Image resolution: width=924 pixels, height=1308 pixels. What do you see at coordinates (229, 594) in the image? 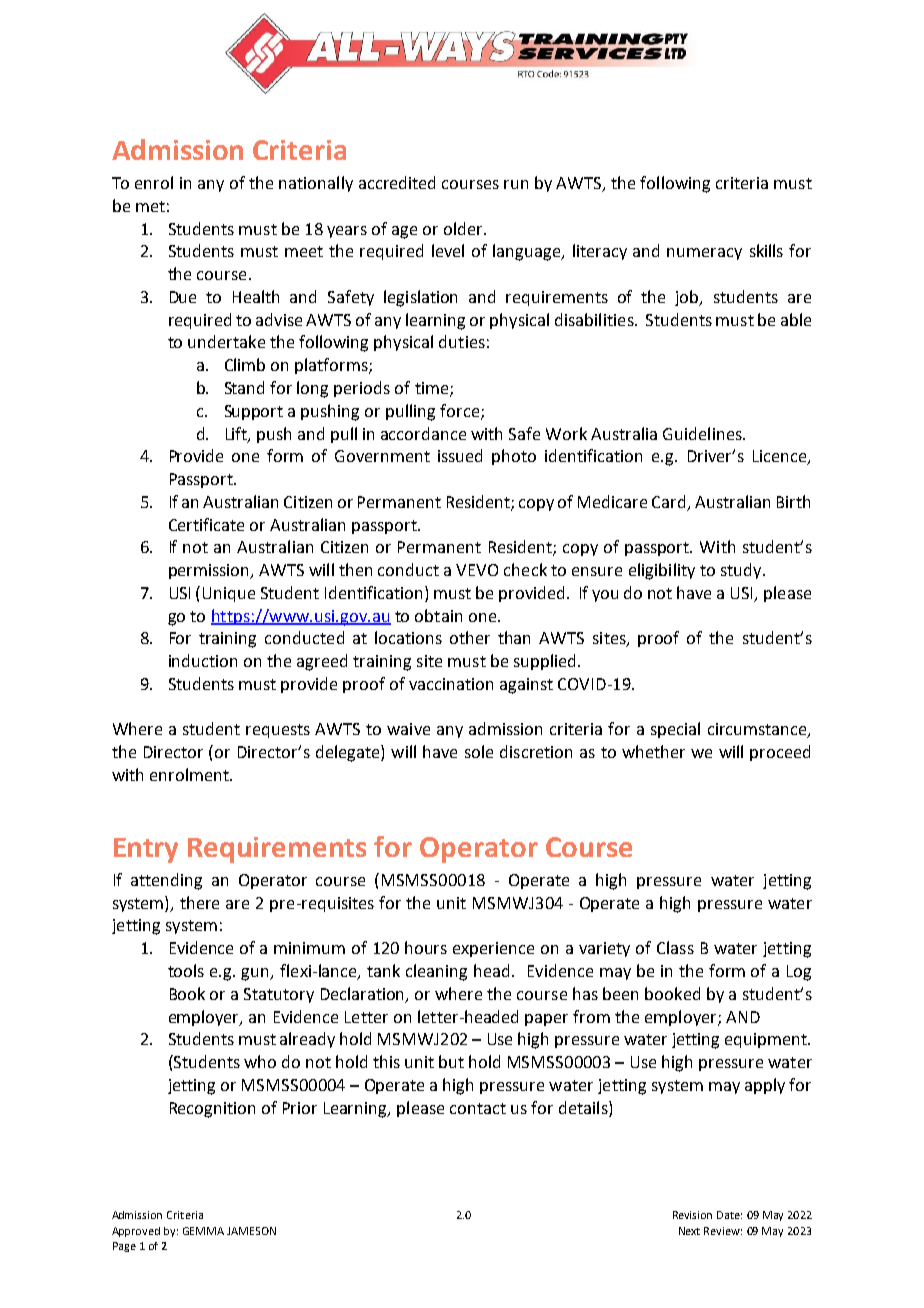
I see `Unique` at bounding box center [229, 594].
